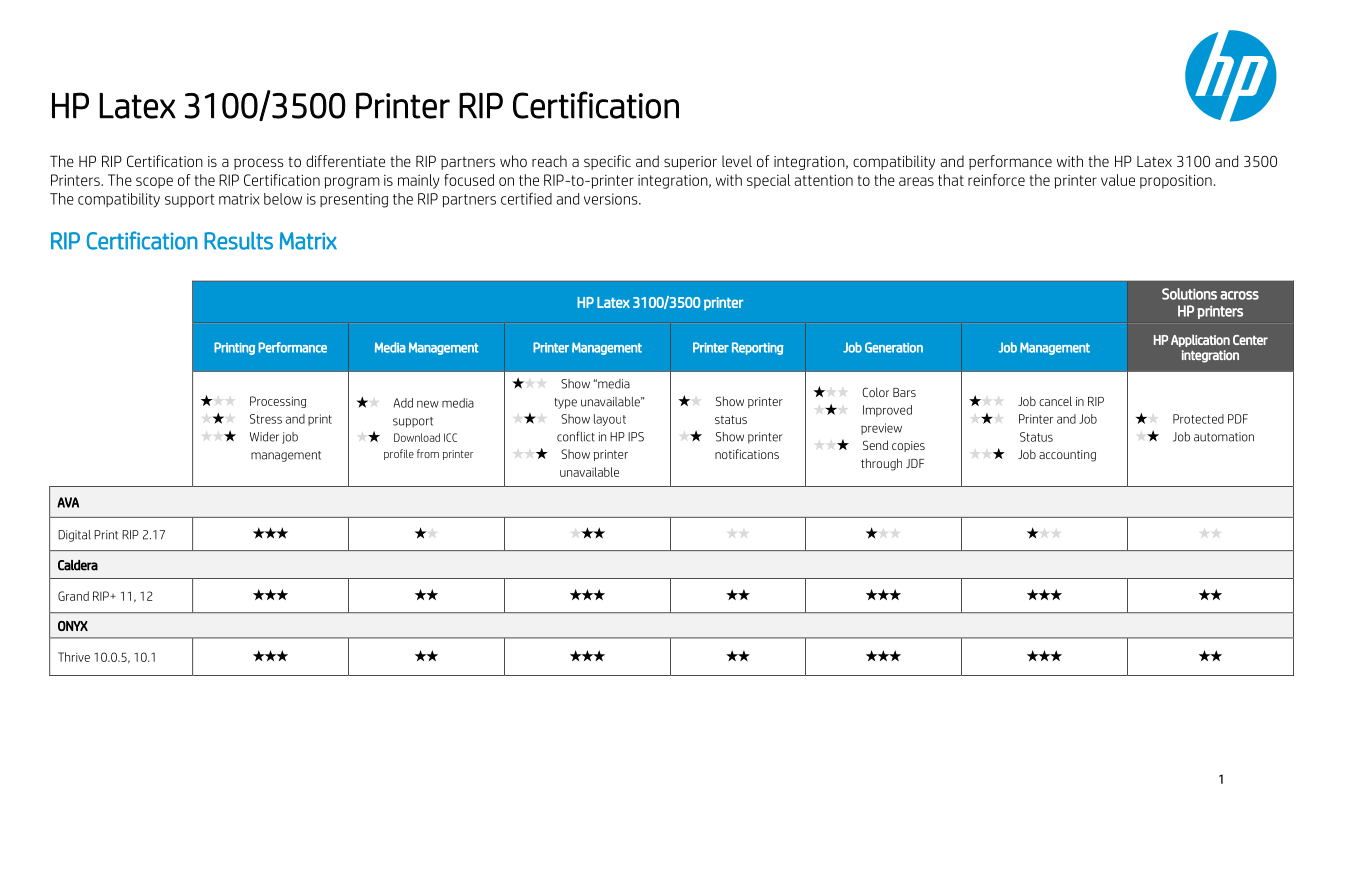 The width and height of the screenshot is (1346, 896). What do you see at coordinates (747, 454) in the screenshot?
I see `notifications` at bounding box center [747, 454].
